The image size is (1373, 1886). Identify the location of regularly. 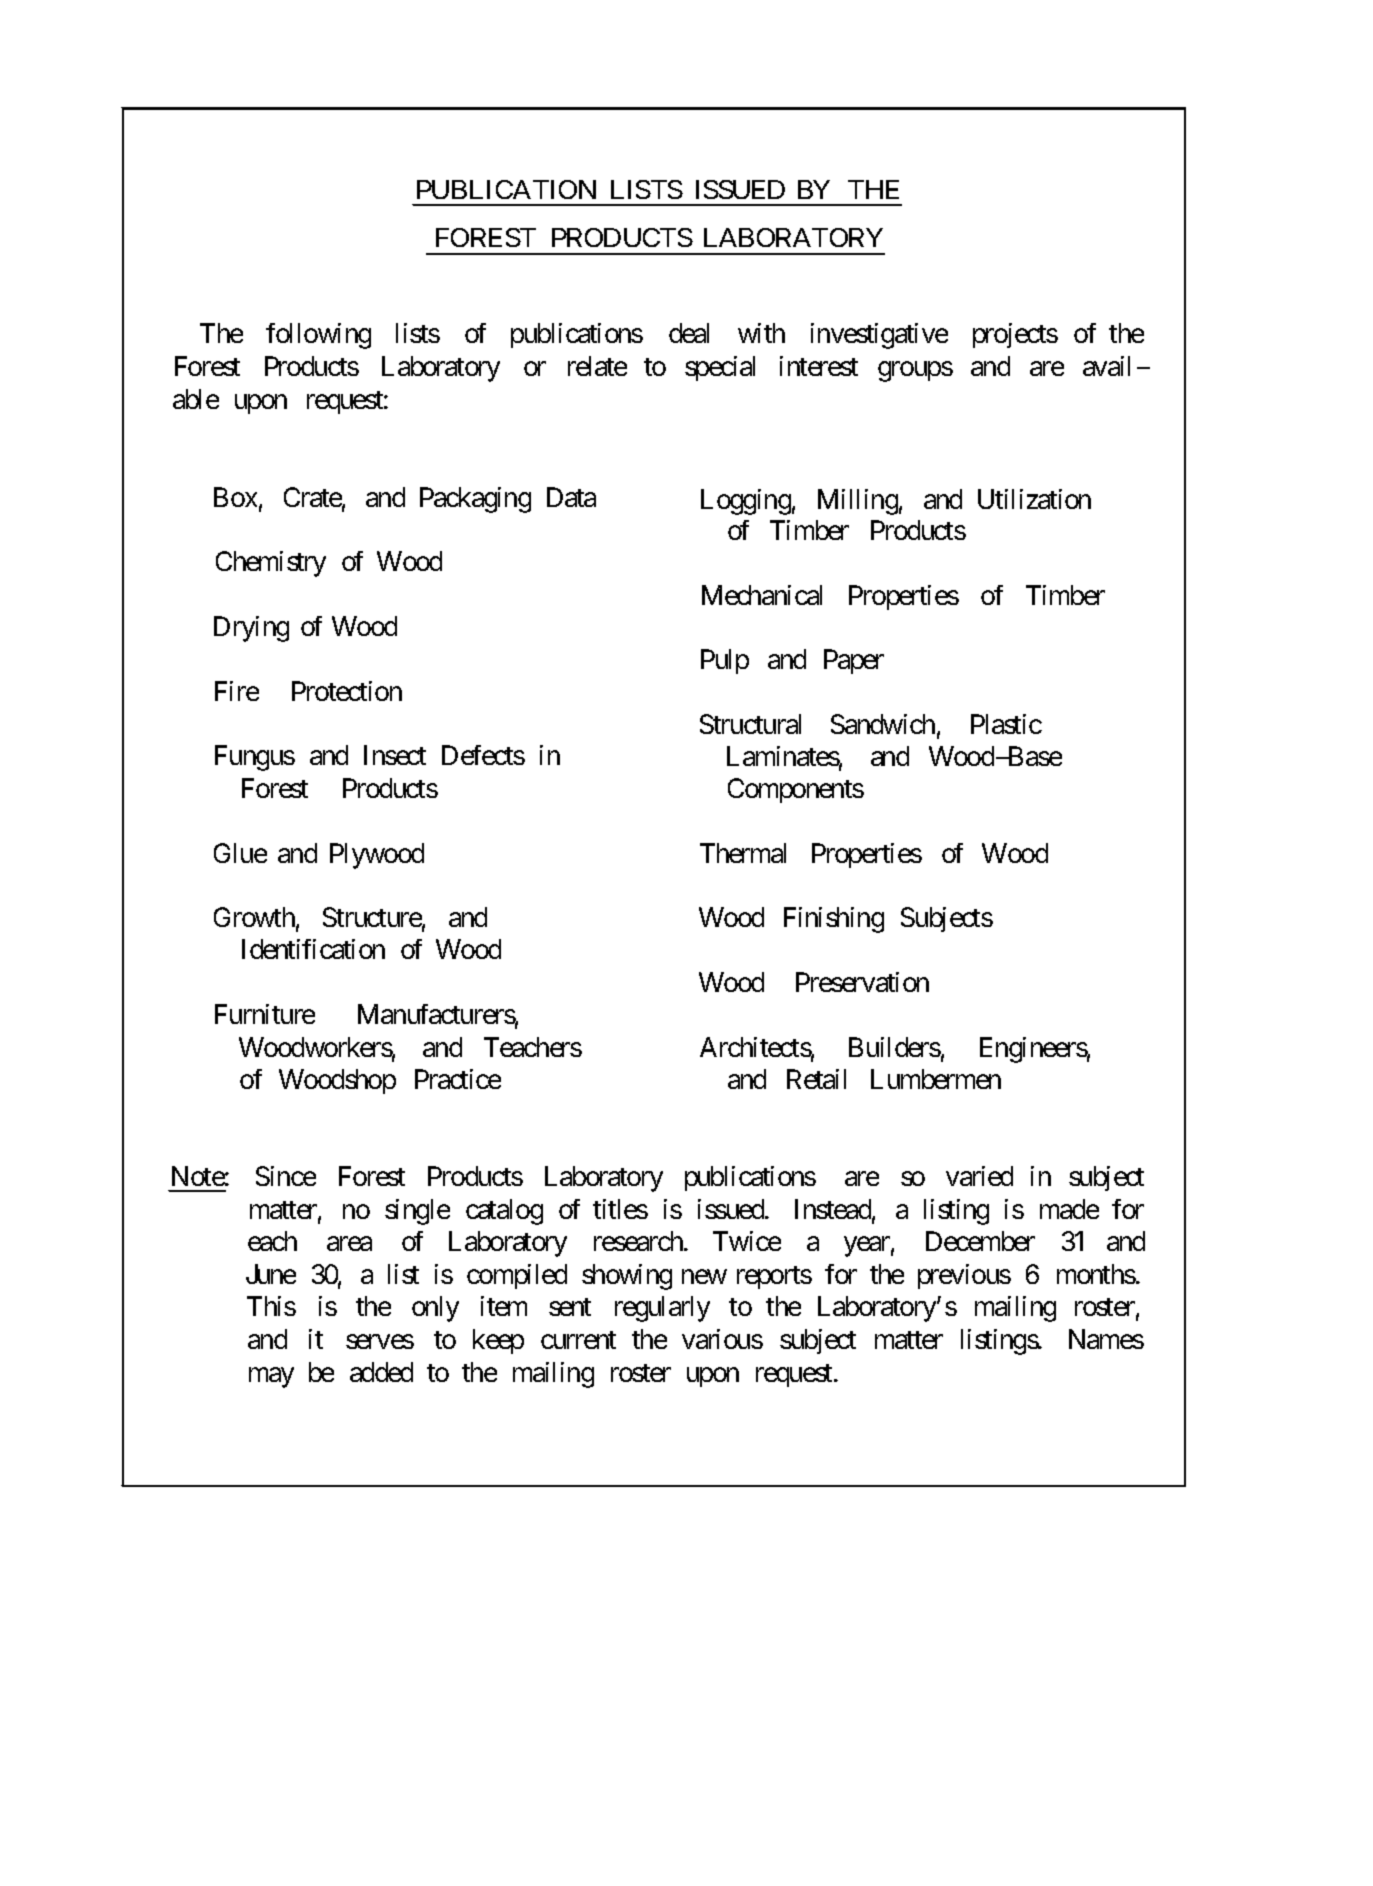
(662, 1309).
